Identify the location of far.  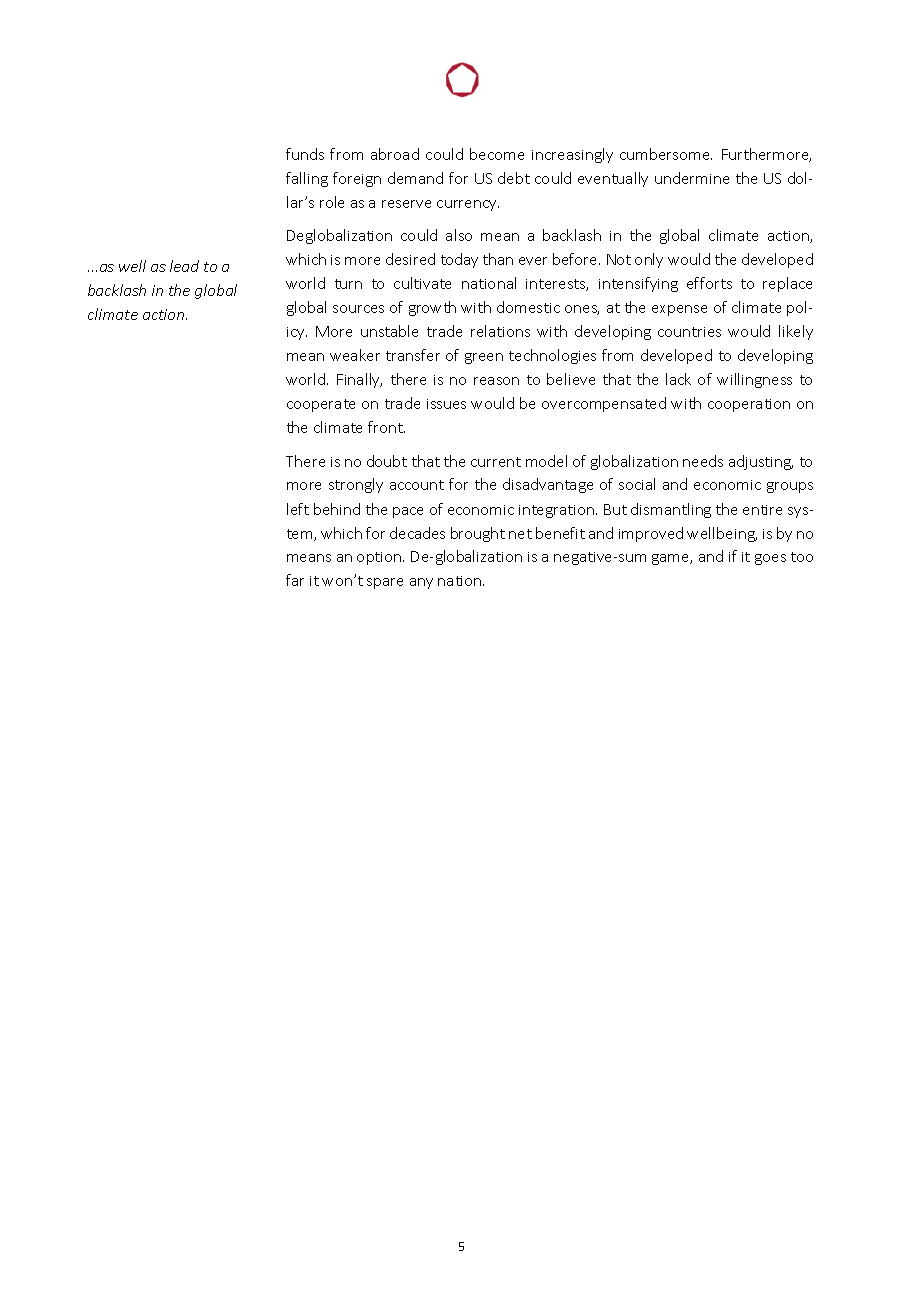
(295, 580).
